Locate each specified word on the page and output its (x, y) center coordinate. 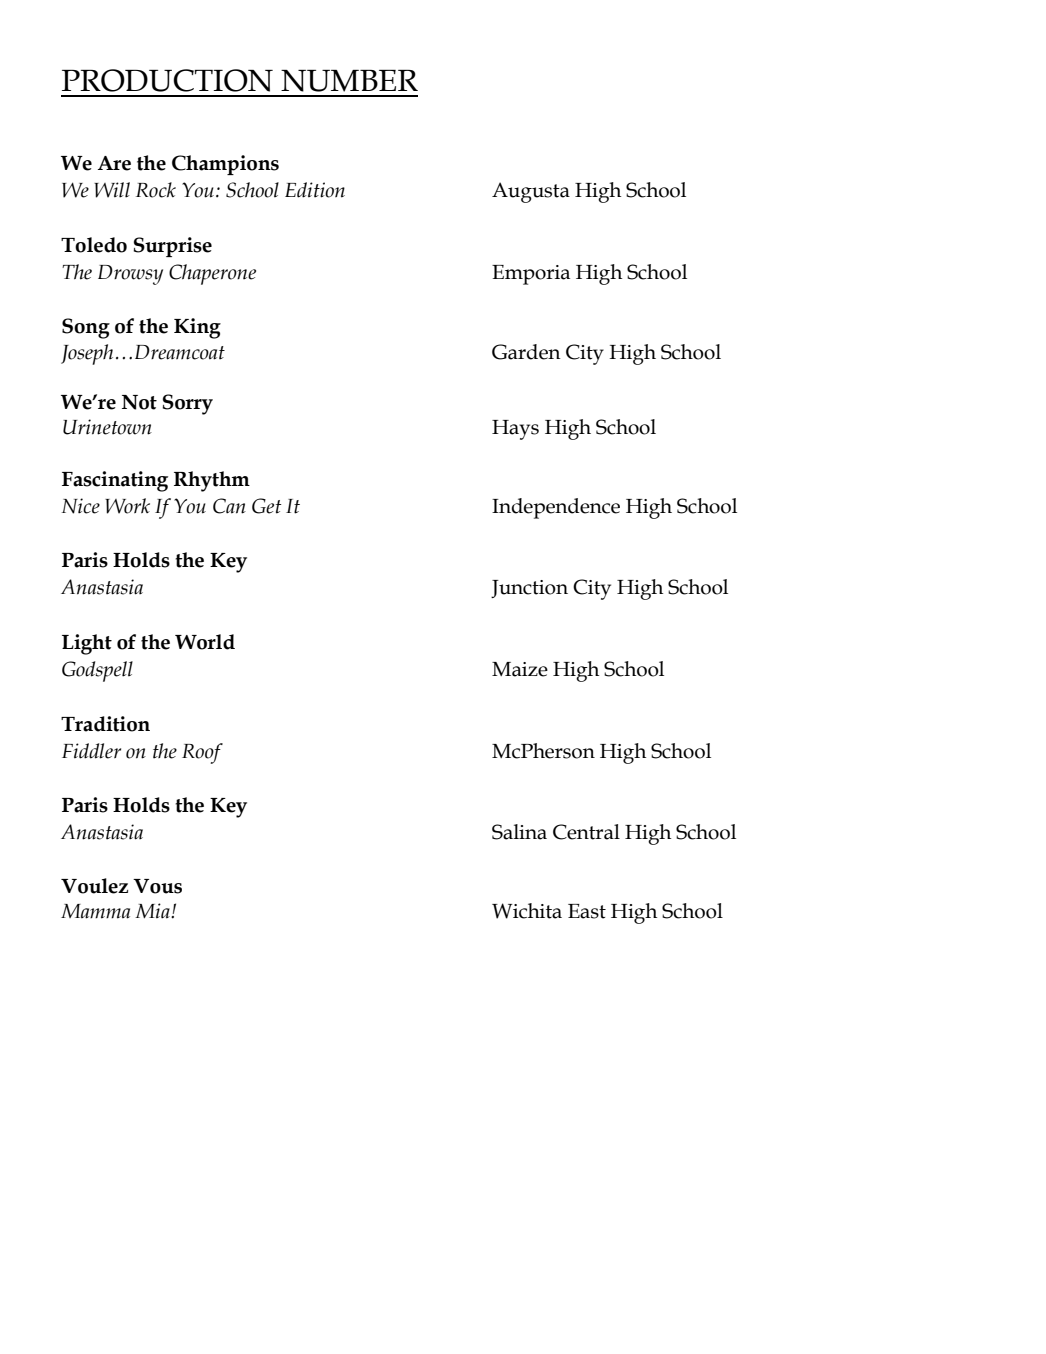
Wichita (527, 911)
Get (266, 506)
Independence (556, 508)
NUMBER (349, 81)
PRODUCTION (167, 80)
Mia (153, 911)
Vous (157, 886)
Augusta (531, 192)
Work (127, 506)
